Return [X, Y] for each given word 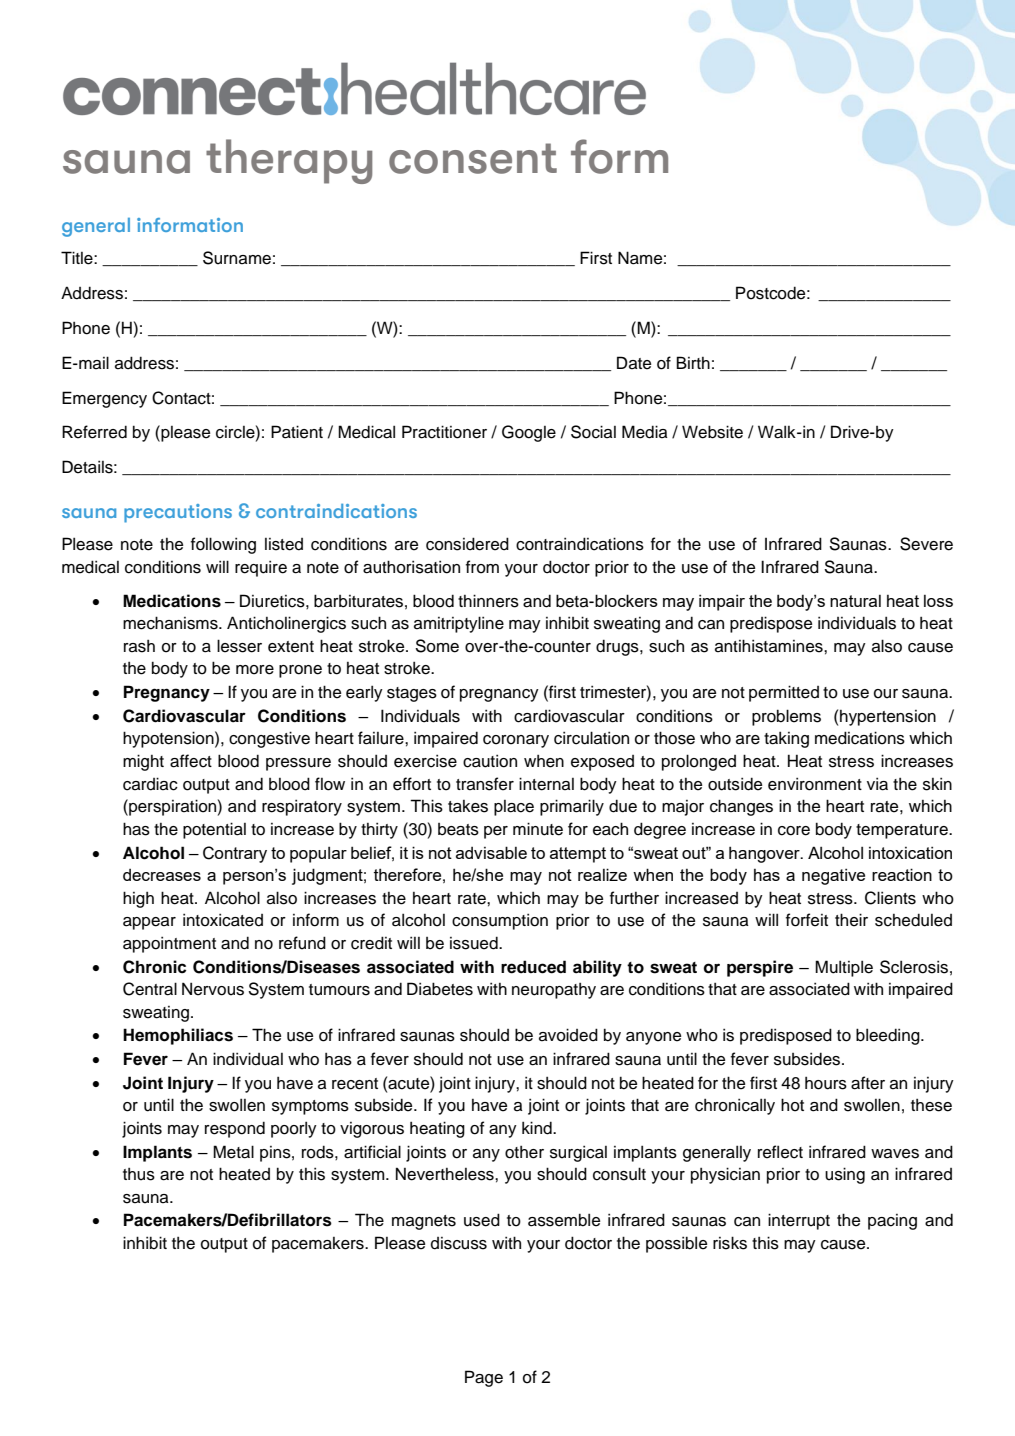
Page [484, 1378]
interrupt [799, 1221]
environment [815, 784]
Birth [693, 362]
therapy [289, 161]
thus [139, 1174]
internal [546, 784]
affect [191, 761]
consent [473, 158]
